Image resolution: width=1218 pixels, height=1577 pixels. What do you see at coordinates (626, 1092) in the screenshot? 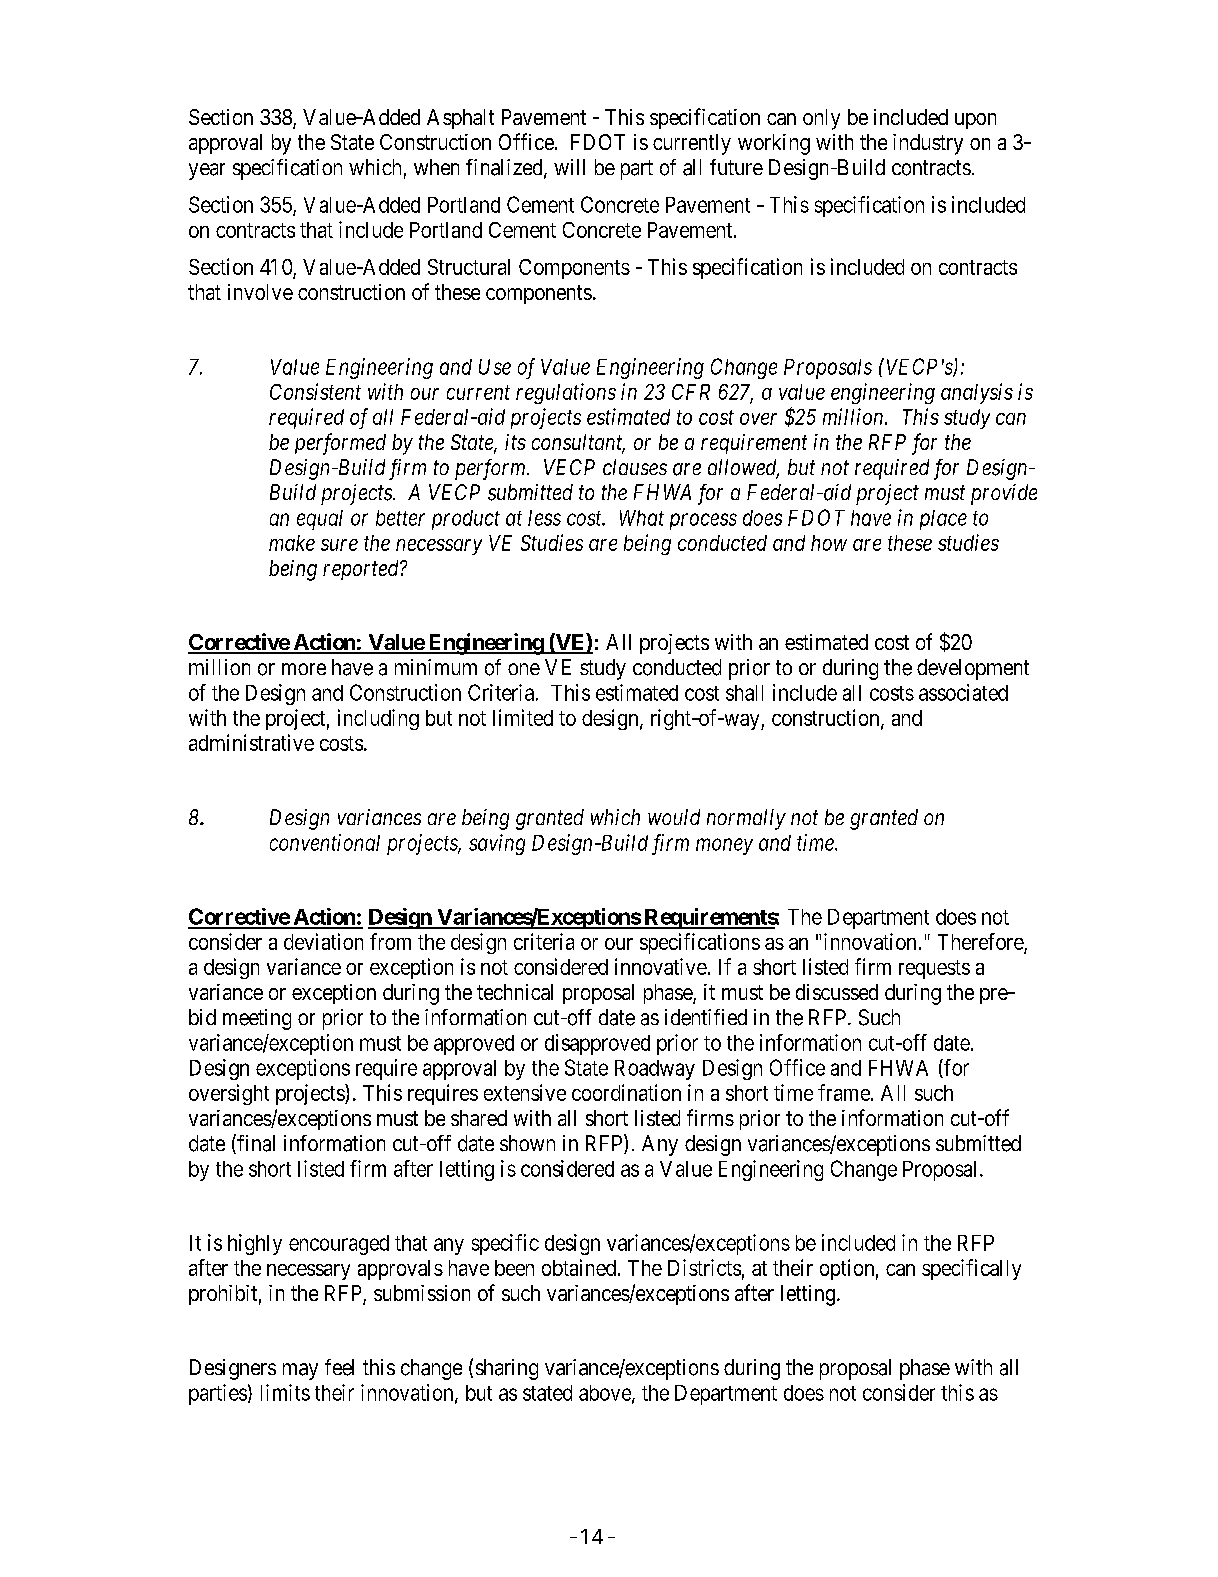
I see `coordination` at bounding box center [626, 1092].
